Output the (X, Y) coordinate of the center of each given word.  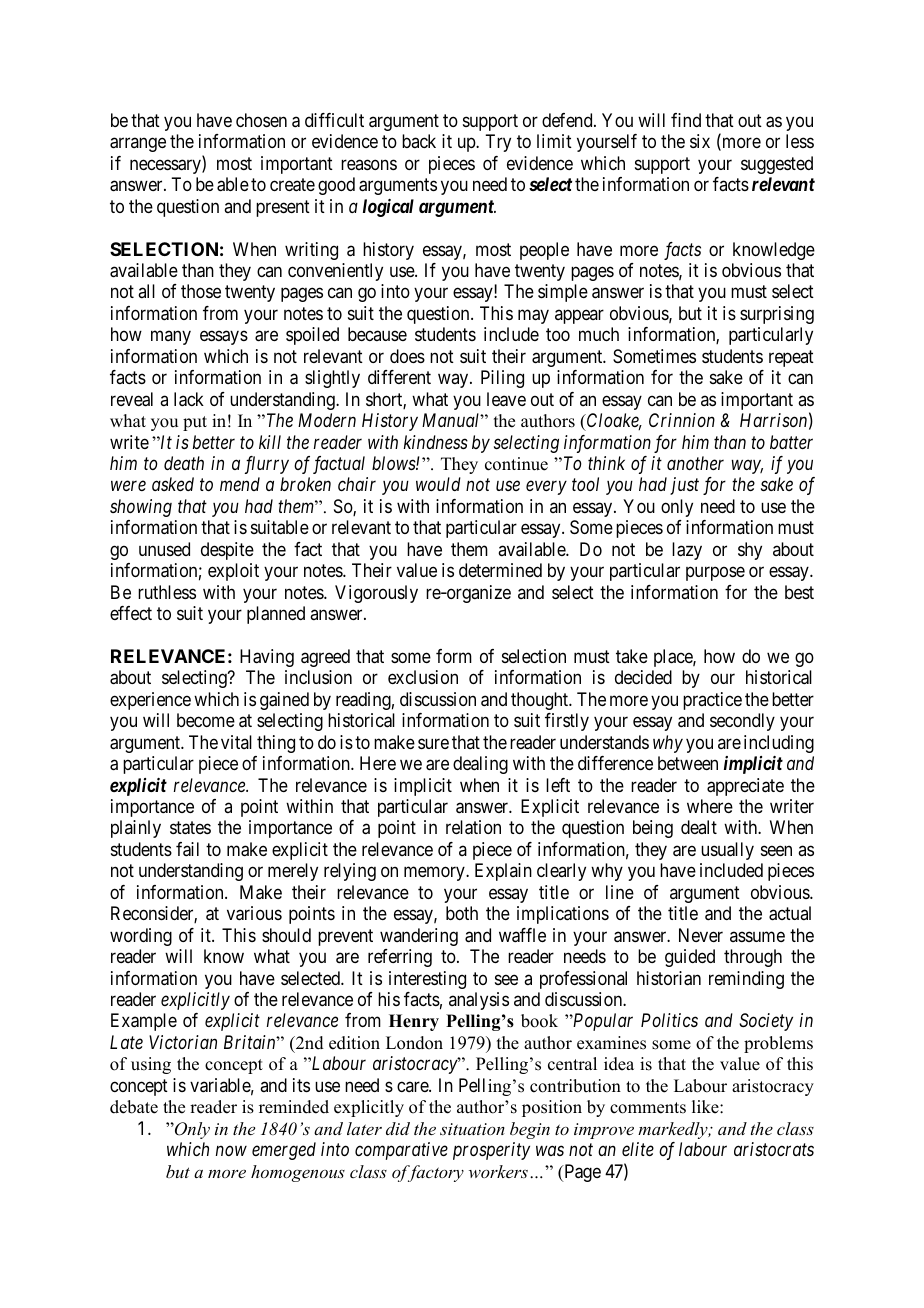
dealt (699, 827)
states (190, 828)
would (438, 484)
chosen (261, 120)
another (695, 463)
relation (473, 827)
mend (240, 484)
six (700, 141)
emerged (284, 1151)
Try (498, 143)
